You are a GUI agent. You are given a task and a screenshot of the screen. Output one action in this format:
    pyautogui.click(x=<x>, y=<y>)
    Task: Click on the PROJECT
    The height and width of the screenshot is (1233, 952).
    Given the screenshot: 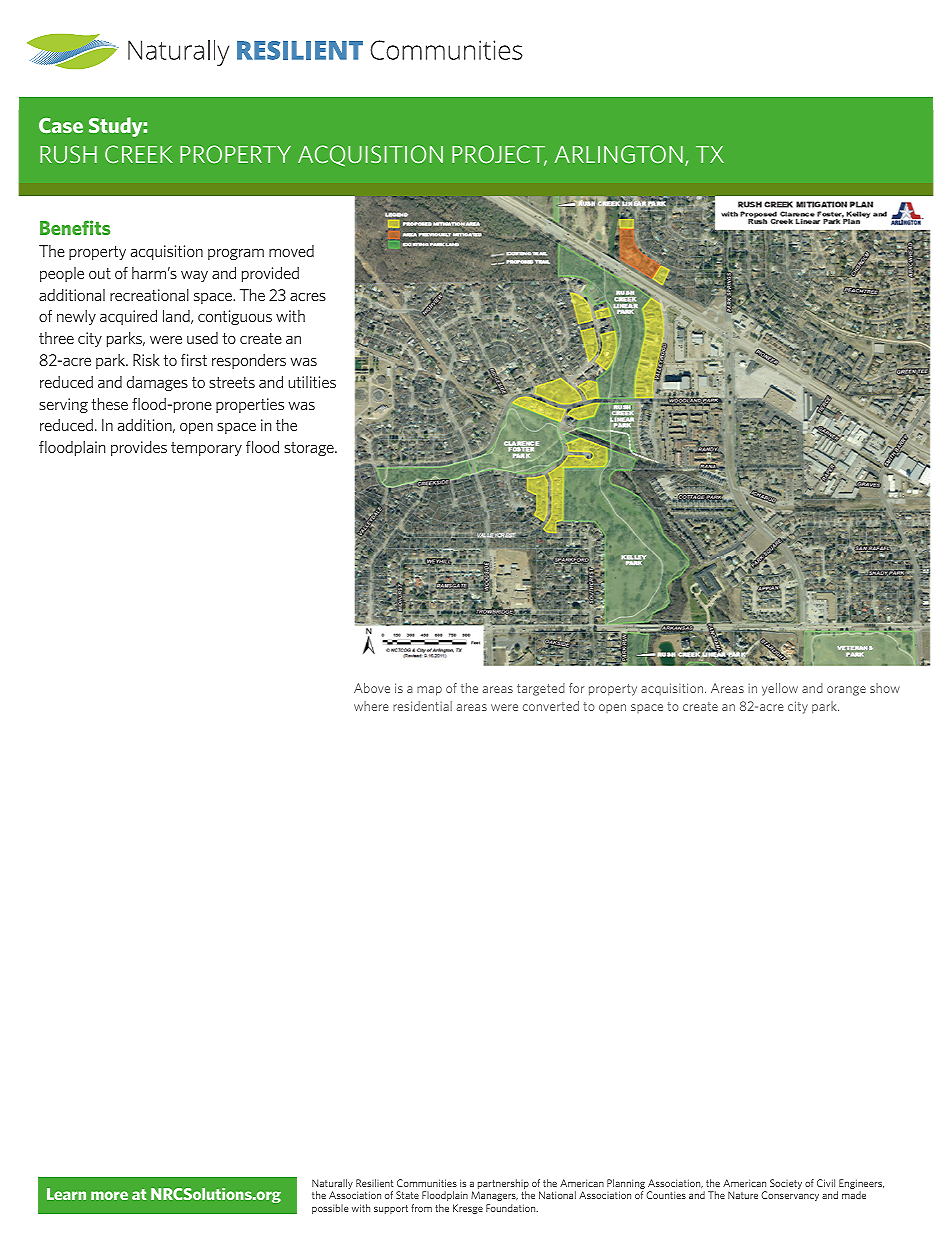 What is the action you would take?
    pyautogui.click(x=499, y=155)
